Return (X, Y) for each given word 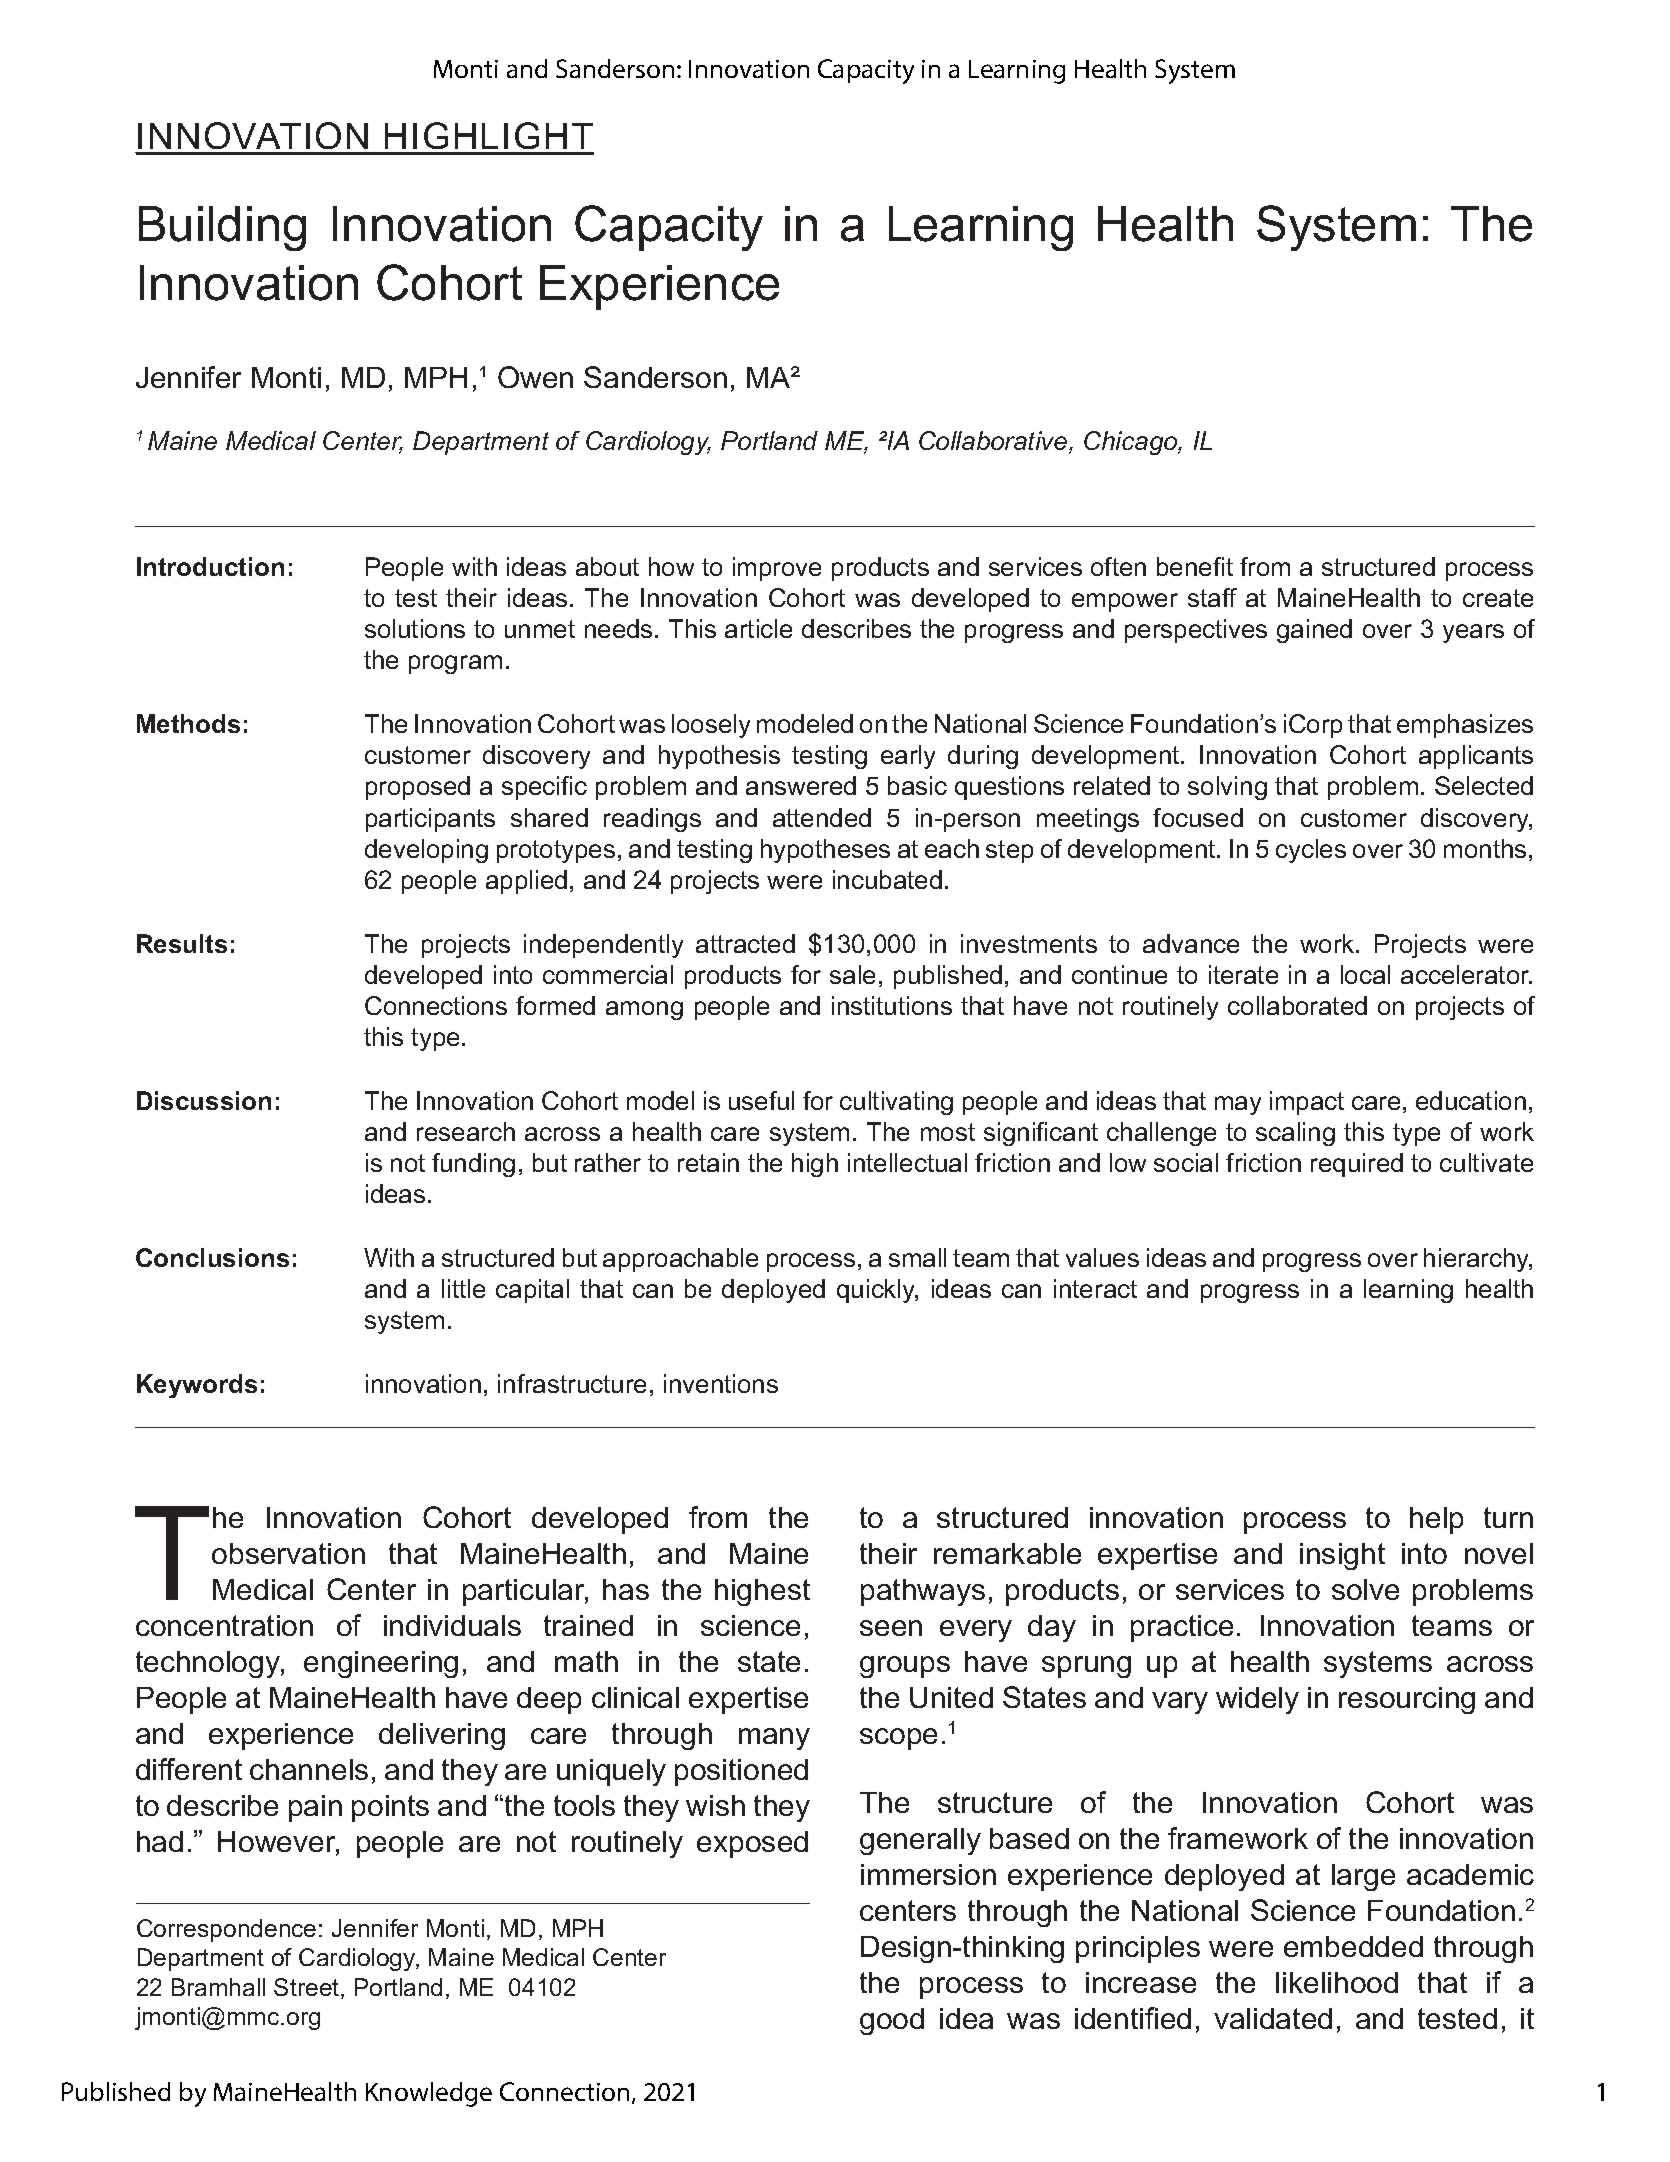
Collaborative (994, 442)
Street (308, 1988)
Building (222, 228)
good (892, 2021)
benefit (1195, 566)
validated (1273, 2018)
